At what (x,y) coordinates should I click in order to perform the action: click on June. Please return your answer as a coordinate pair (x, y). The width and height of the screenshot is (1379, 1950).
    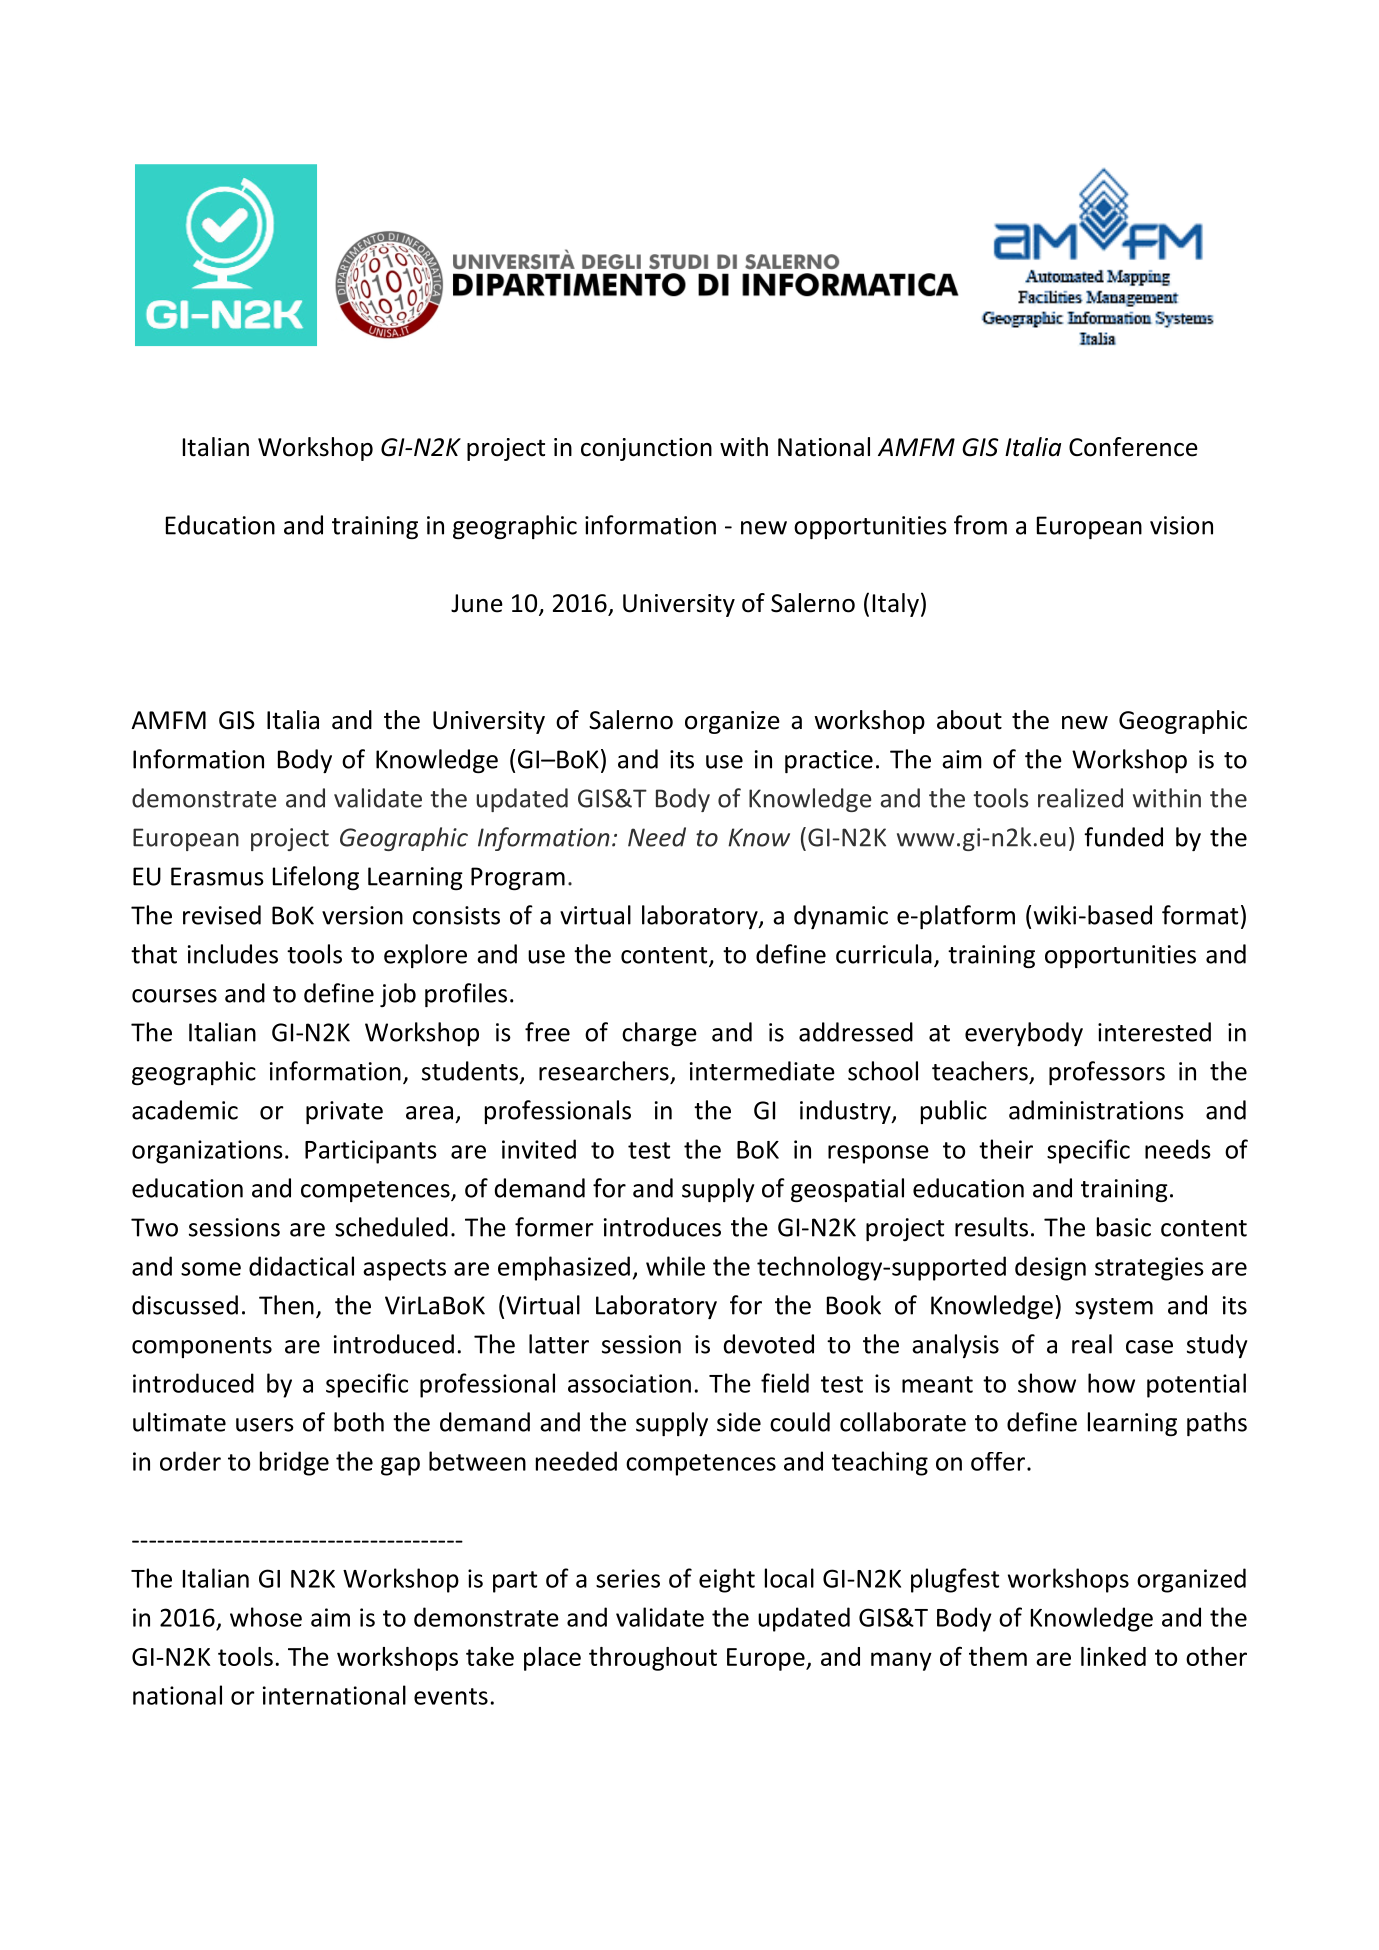
    Looking at the image, I should click on (477, 603).
